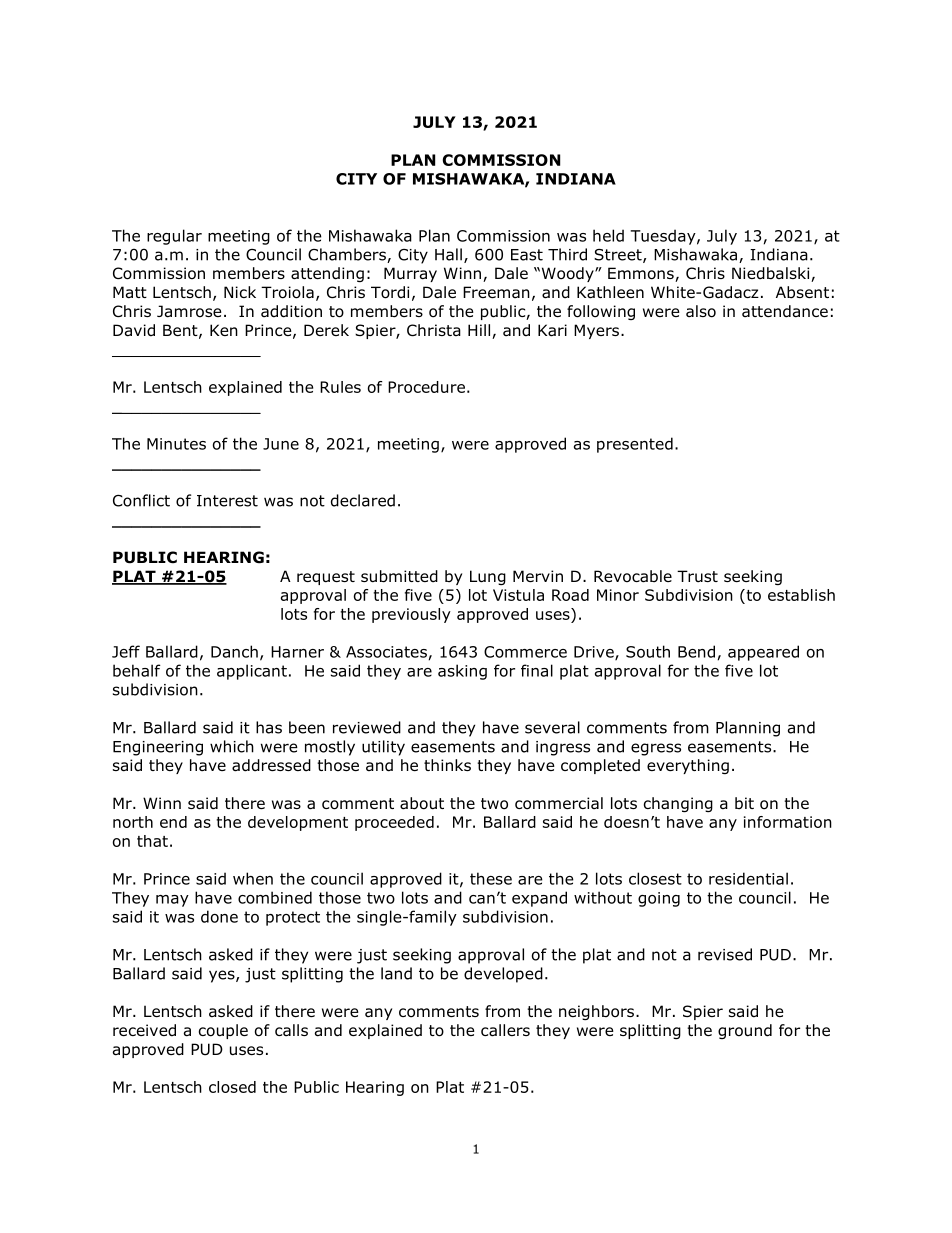 The height and width of the screenshot is (1233, 952). What do you see at coordinates (748, 878) in the screenshot?
I see `residential` at bounding box center [748, 878].
